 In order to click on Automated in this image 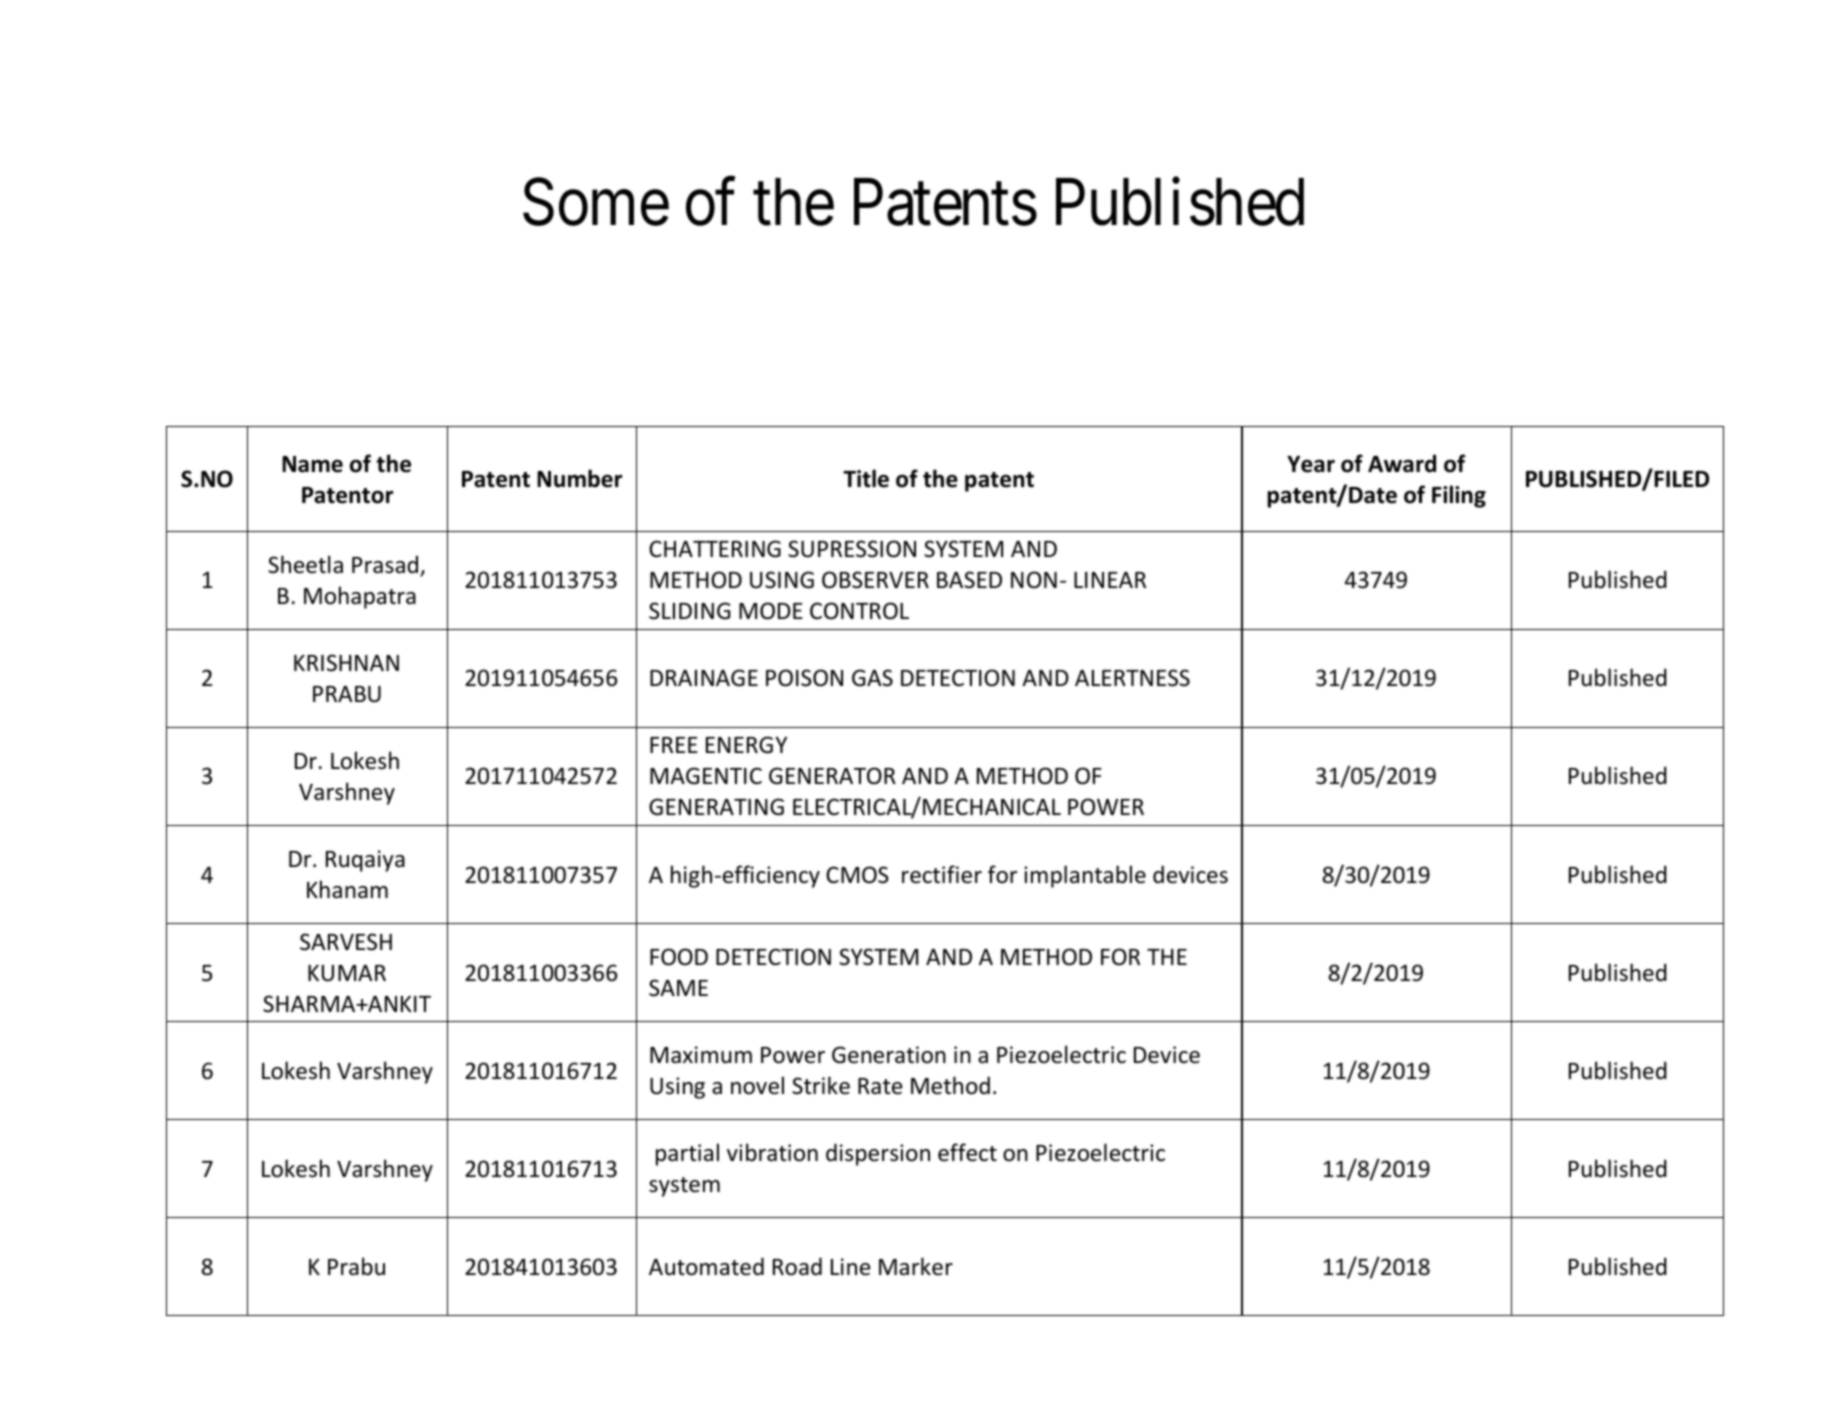, I will do `click(706, 1266)`.
